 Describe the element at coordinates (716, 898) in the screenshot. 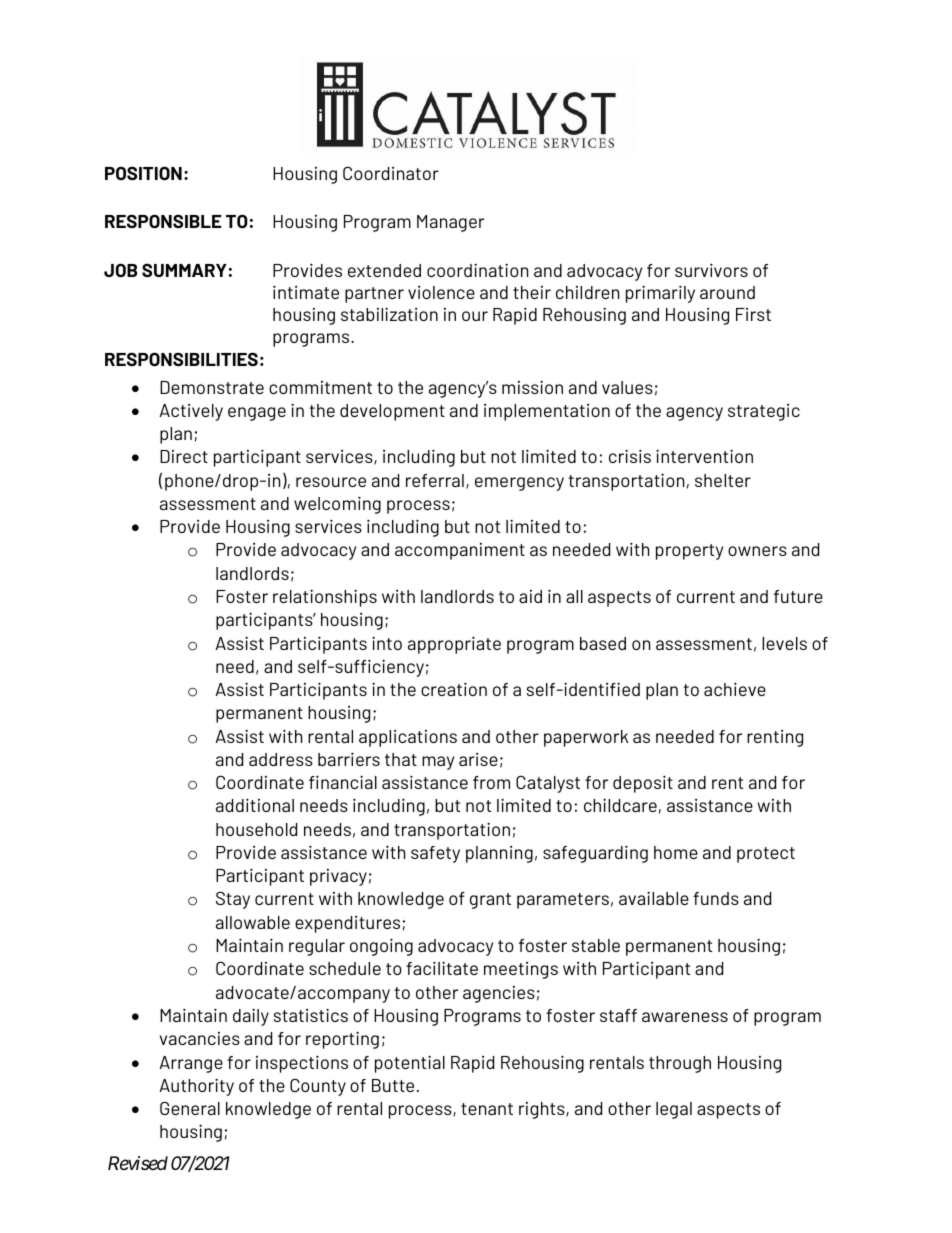

I see `funds` at that location.
